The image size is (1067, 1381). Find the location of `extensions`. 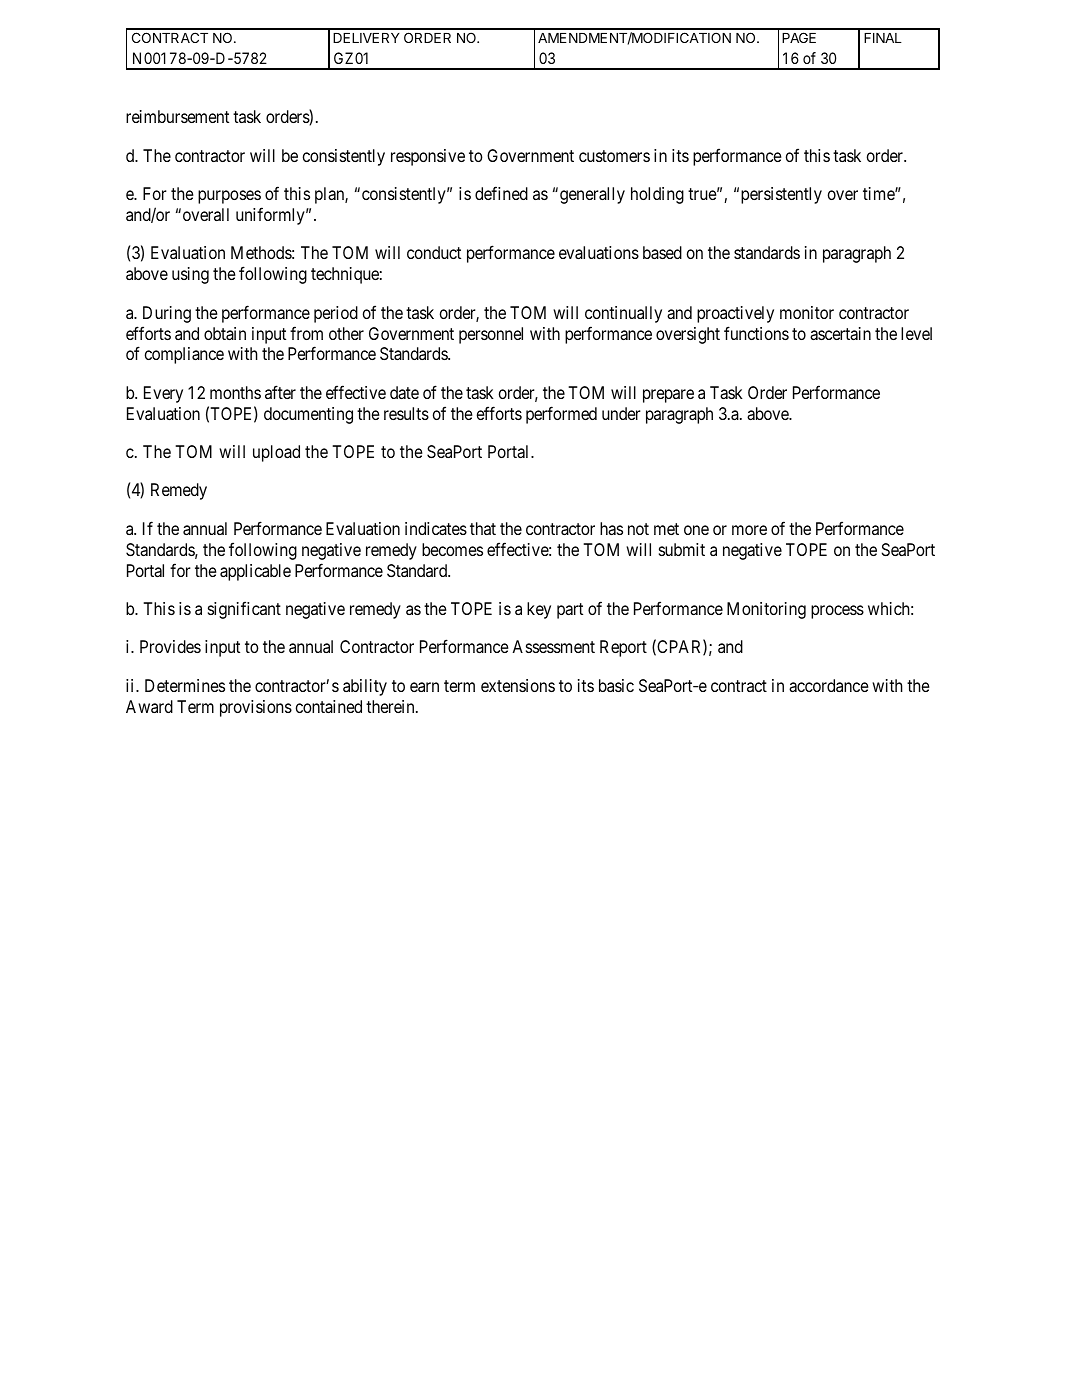

extensions is located at coordinates (518, 685).
